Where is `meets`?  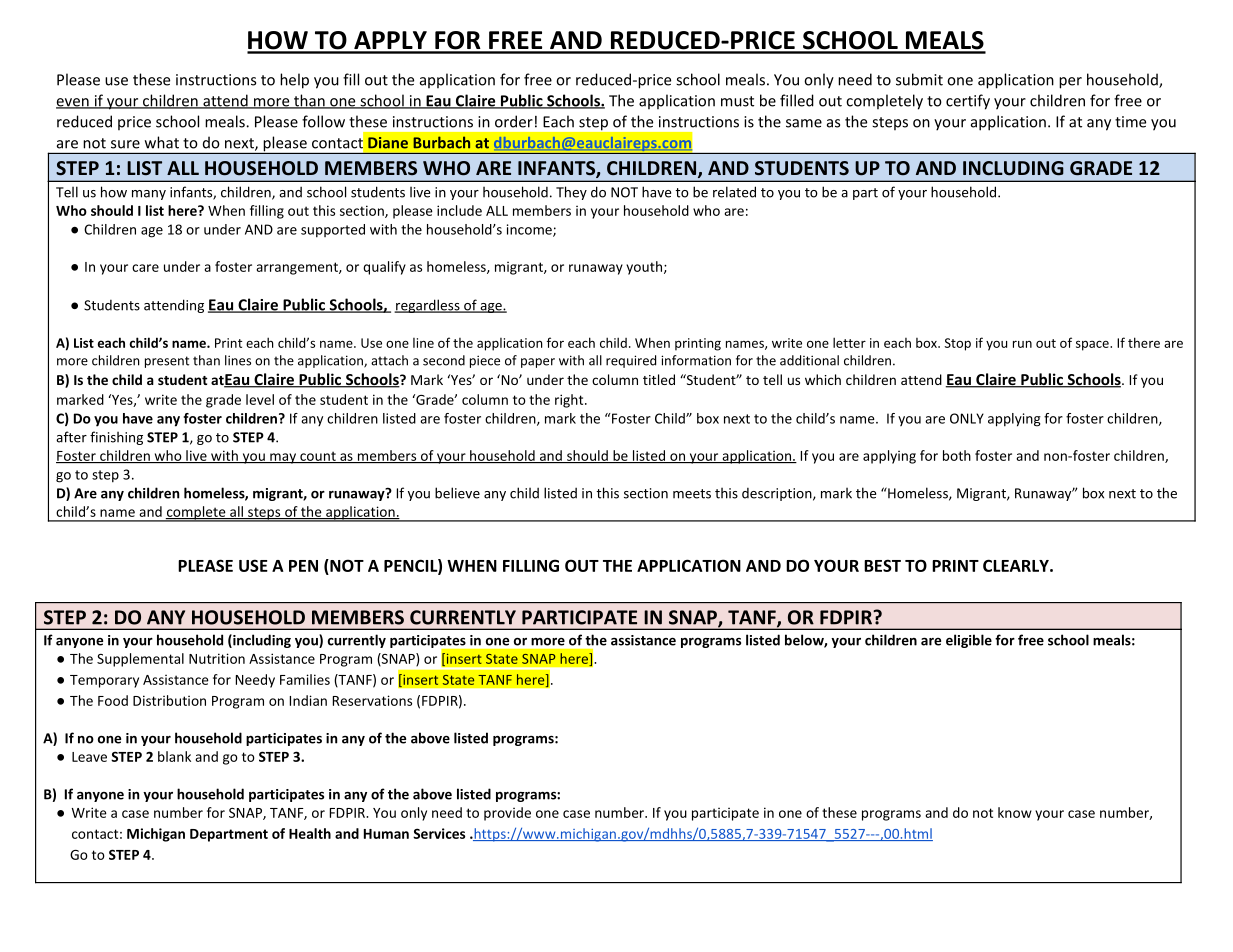 meets is located at coordinates (692, 494).
